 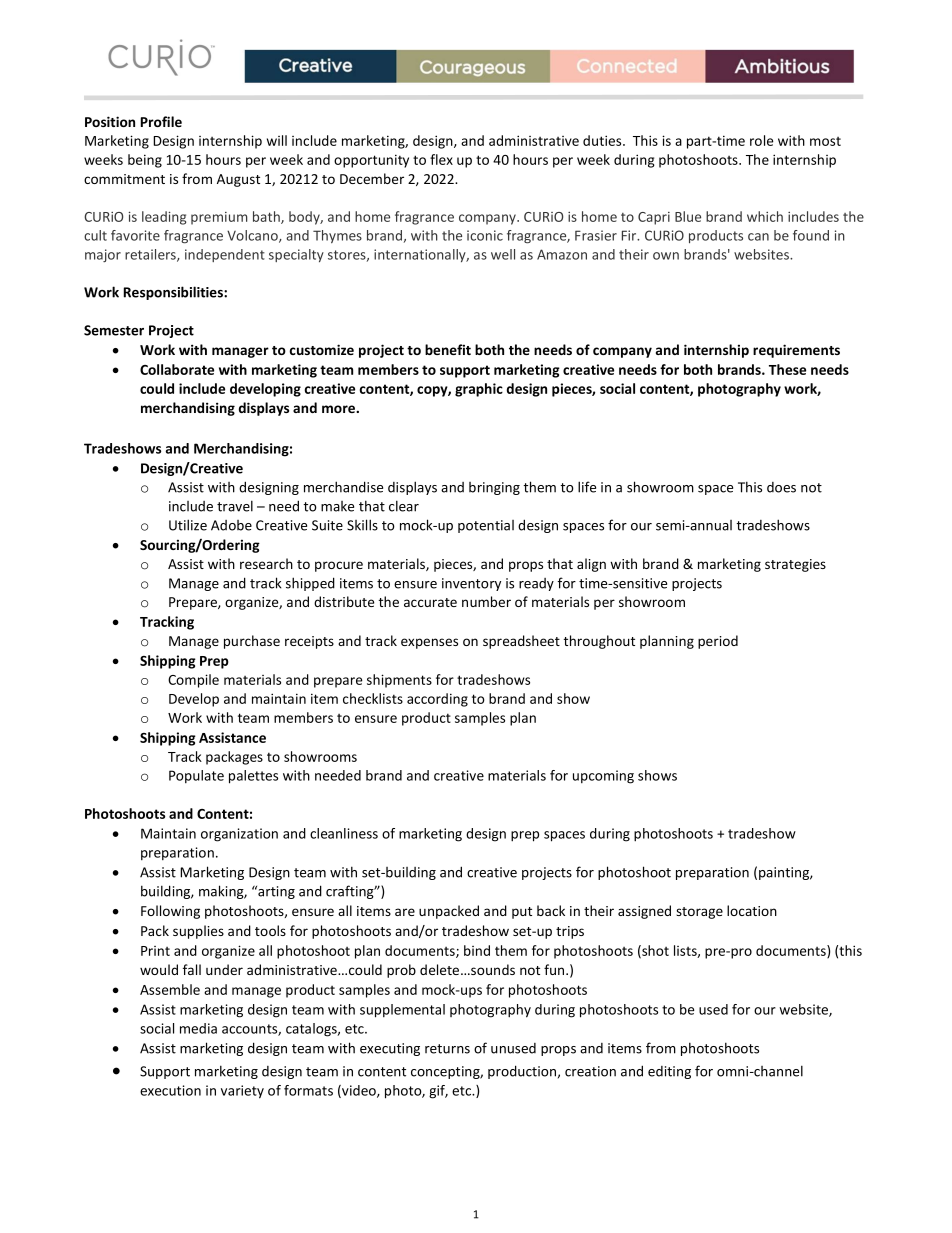 What do you see at coordinates (761, 140) in the document?
I see `role` at bounding box center [761, 140].
